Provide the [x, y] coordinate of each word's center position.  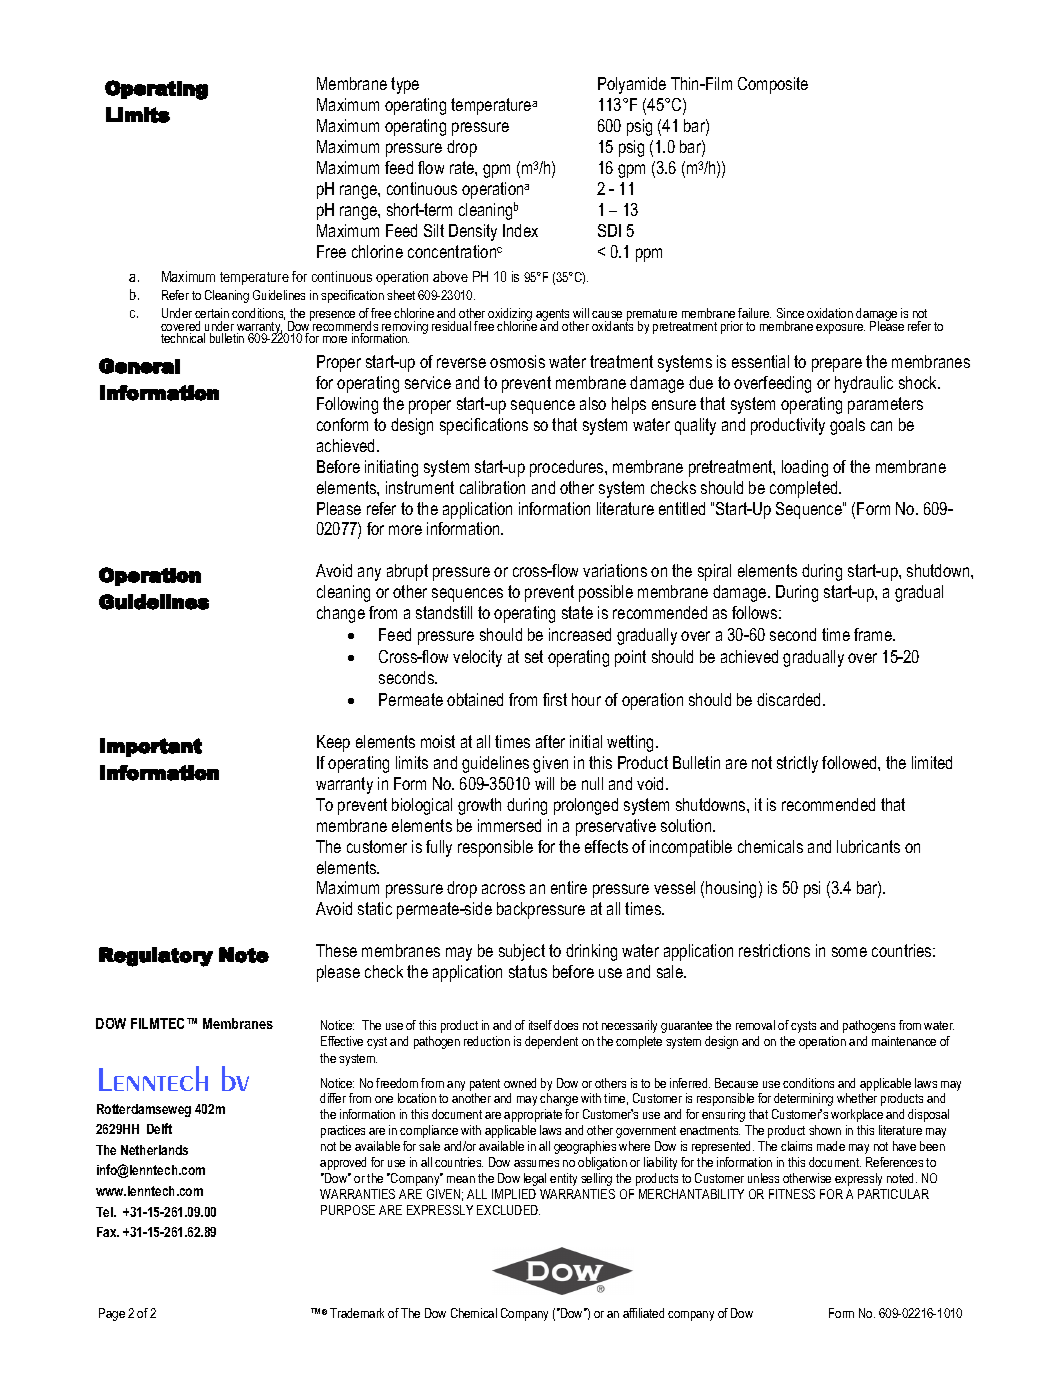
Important [151, 747]
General [139, 366]
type [405, 85]
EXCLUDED [508, 1210]
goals [847, 426]
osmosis [517, 361]
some [849, 952]
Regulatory [156, 957]
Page [112, 1314]
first [555, 699]
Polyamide [632, 85]
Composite [773, 85]
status [528, 971]
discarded [790, 699]
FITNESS [792, 1194]
